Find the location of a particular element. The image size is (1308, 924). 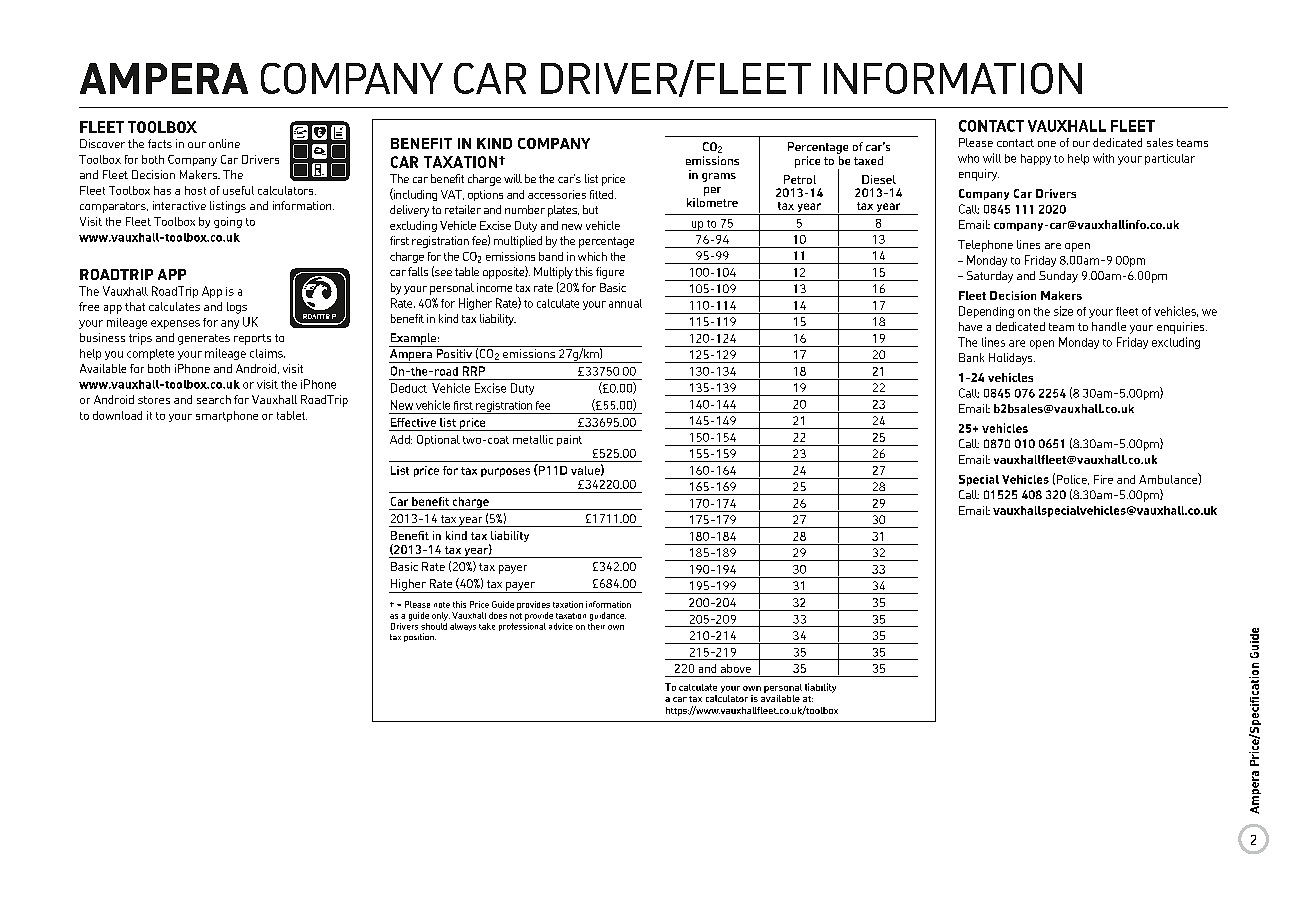

online is located at coordinates (224, 143).
